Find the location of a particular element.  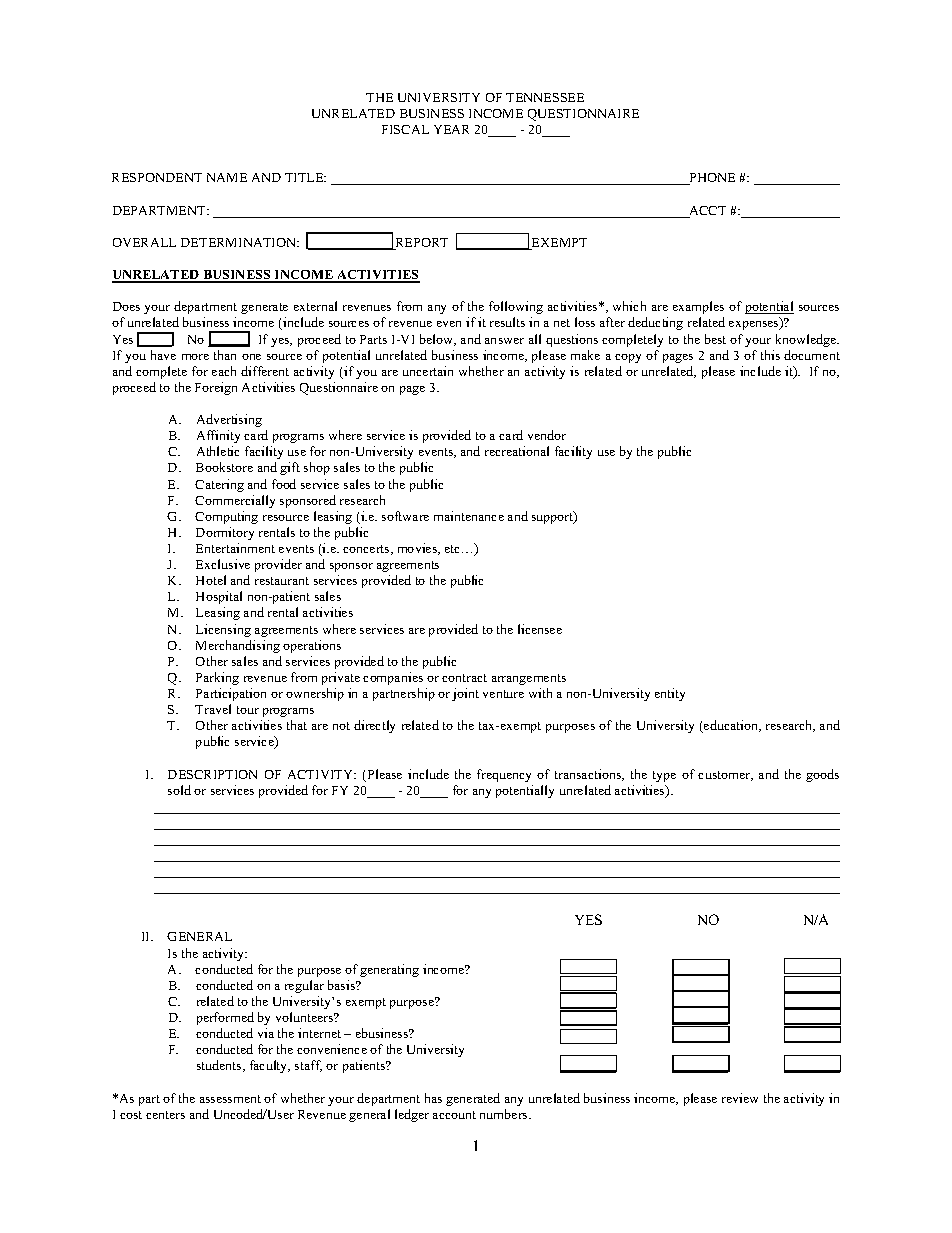

Athletic is located at coordinates (218, 451).
